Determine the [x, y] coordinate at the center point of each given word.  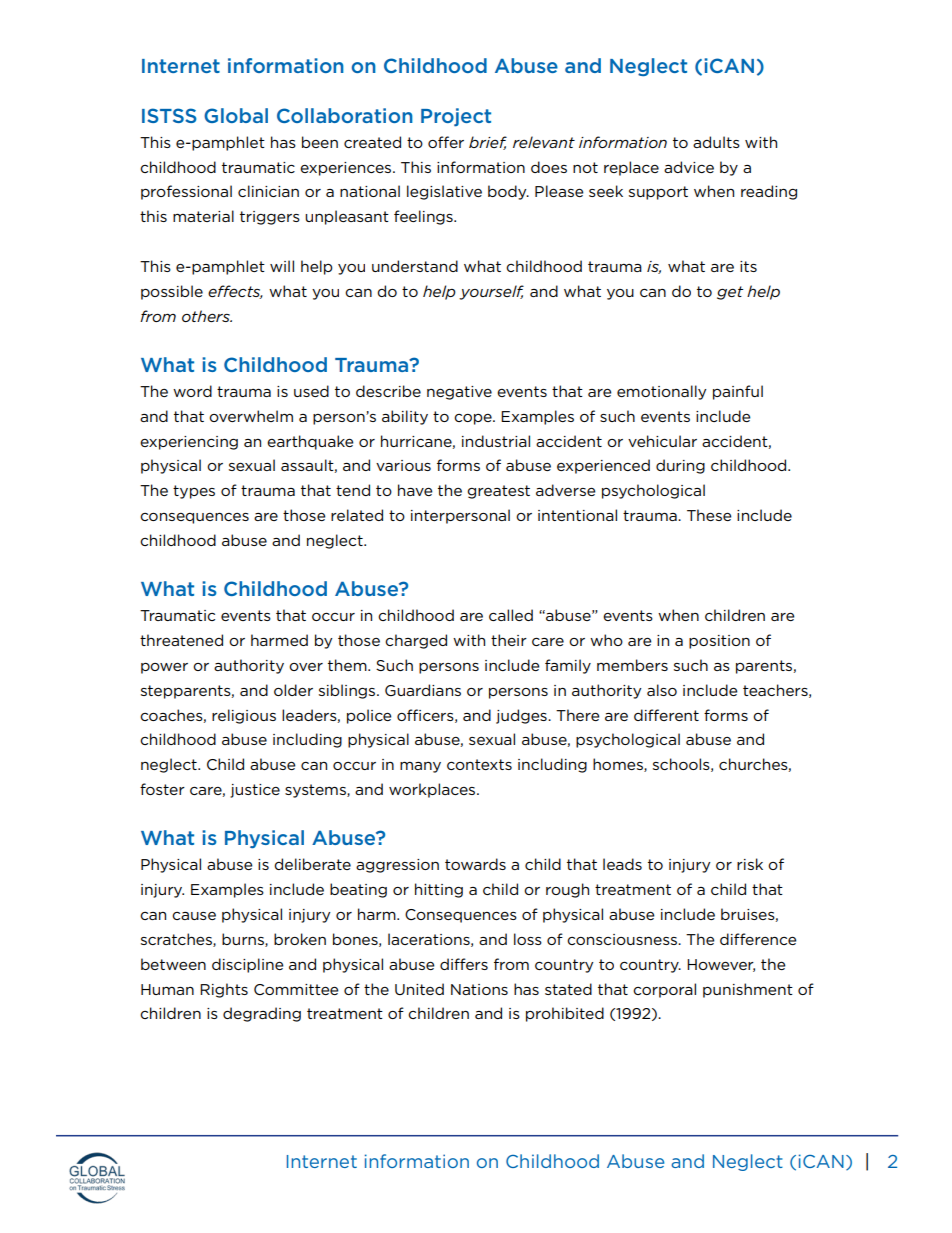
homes [619, 765]
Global [236, 115]
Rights [224, 990]
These [709, 515]
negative [459, 393]
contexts [479, 764]
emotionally [662, 392]
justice [255, 791]
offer [446, 142]
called [511, 615]
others [207, 316]
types [194, 492]
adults [716, 142]
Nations [479, 989]
